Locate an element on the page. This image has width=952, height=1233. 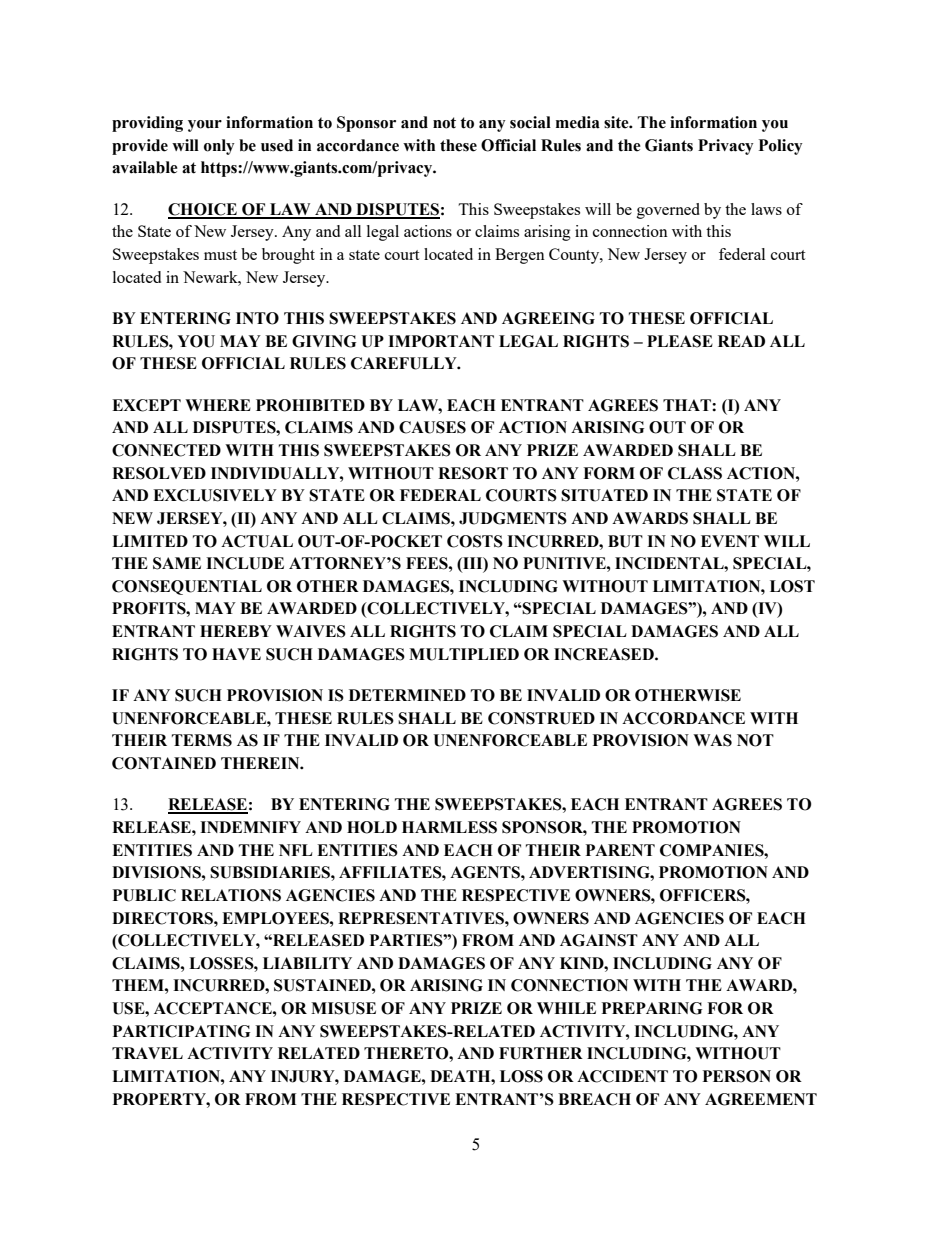
RESORT is located at coordinates (473, 473).
